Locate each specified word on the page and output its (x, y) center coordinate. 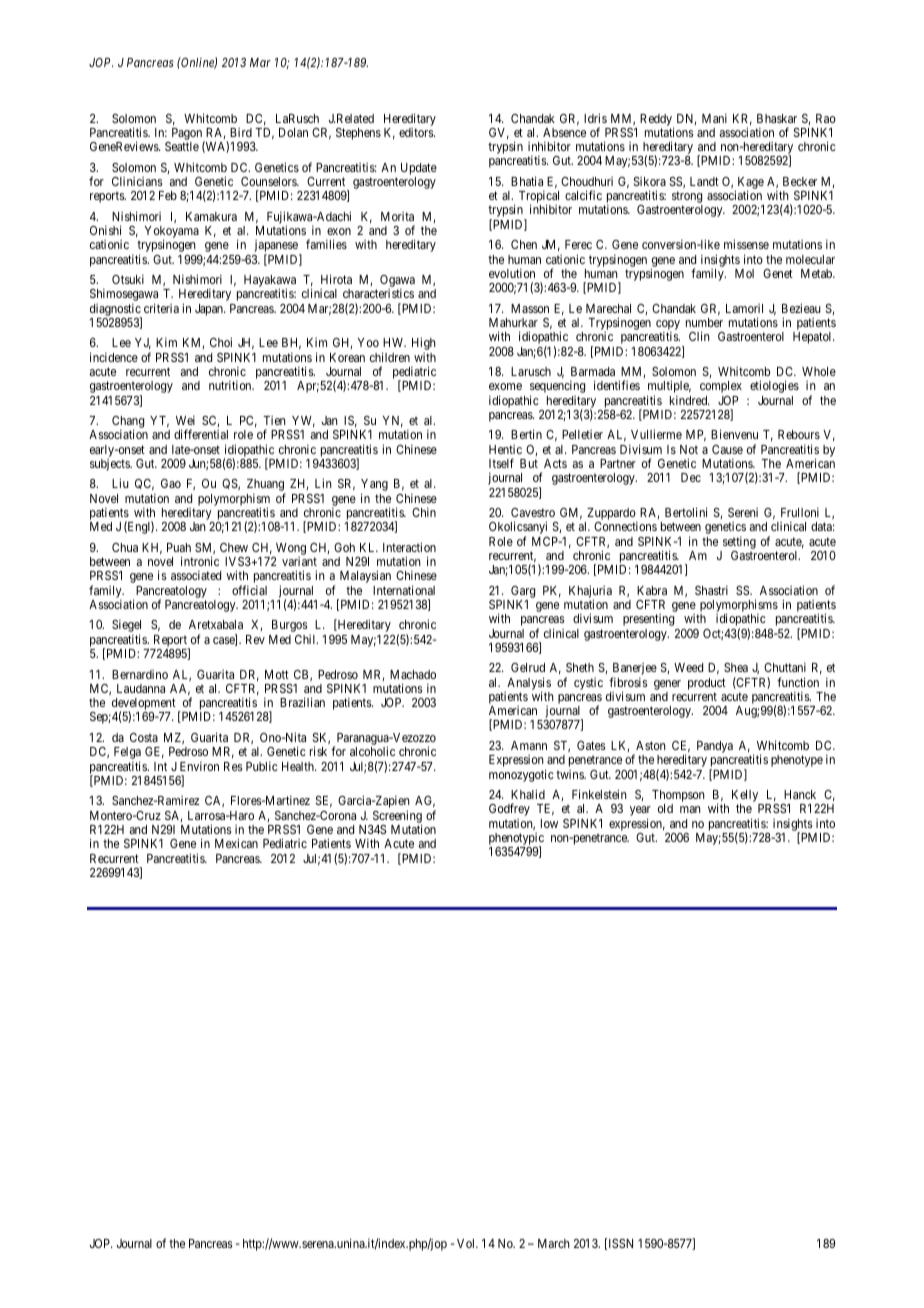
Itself (501, 463)
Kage (749, 184)
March (554, 1243)
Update (419, 169)
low (549, 823)
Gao (171, 483)
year (640, 812)
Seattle (182, 146)
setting (739, 542)
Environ (199, 766)
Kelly (746, 797)
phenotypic (516, 840)
